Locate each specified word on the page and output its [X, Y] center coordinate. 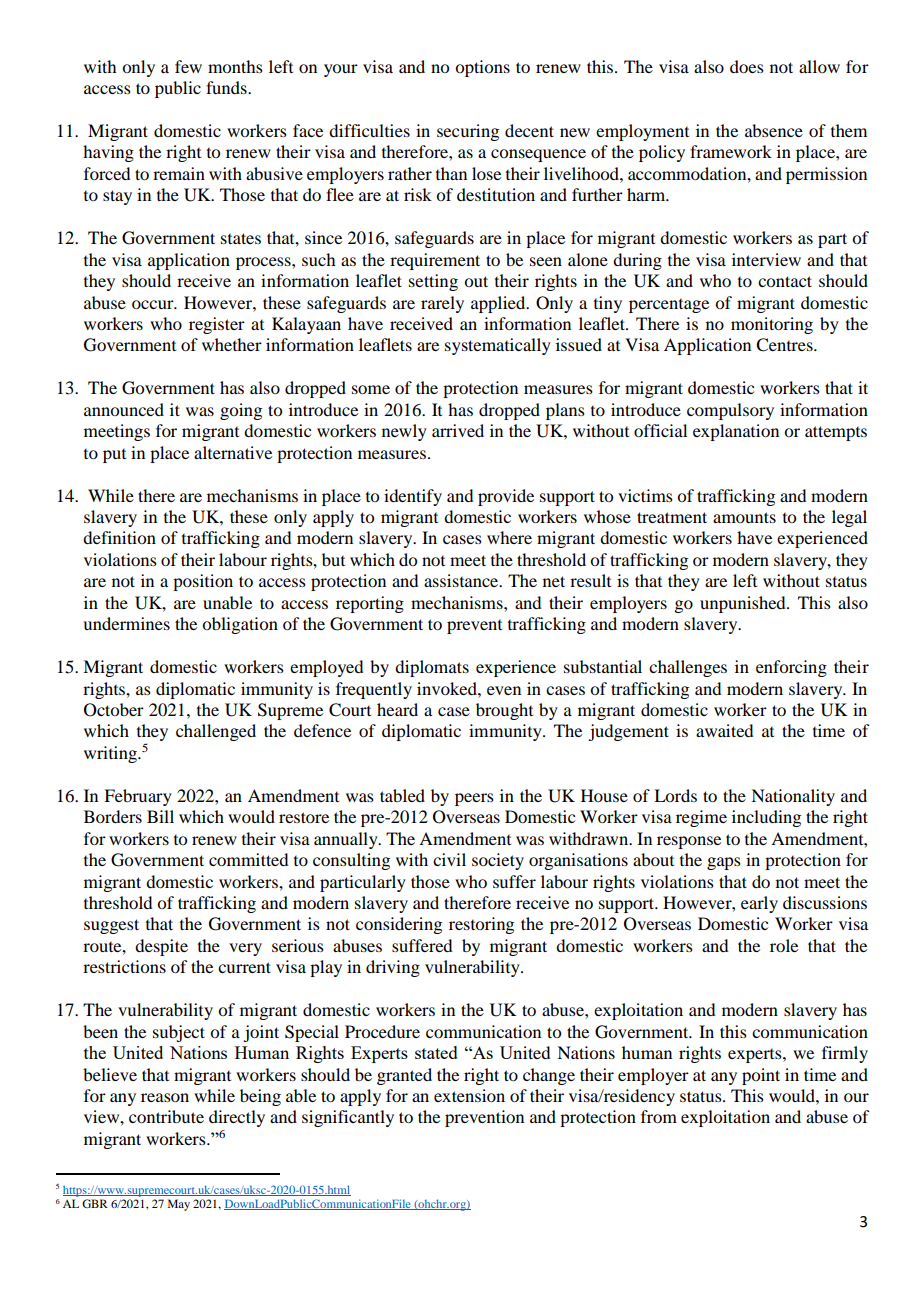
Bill [160, 816]
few [188, 66]
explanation [736, 432]
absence [774, 130]
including [766, 818]
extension [469, 1095]
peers [474, 799]
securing [468, 132]
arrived [458, 430]
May [179, 1205]
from [659, 1116]
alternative [233, 452]
